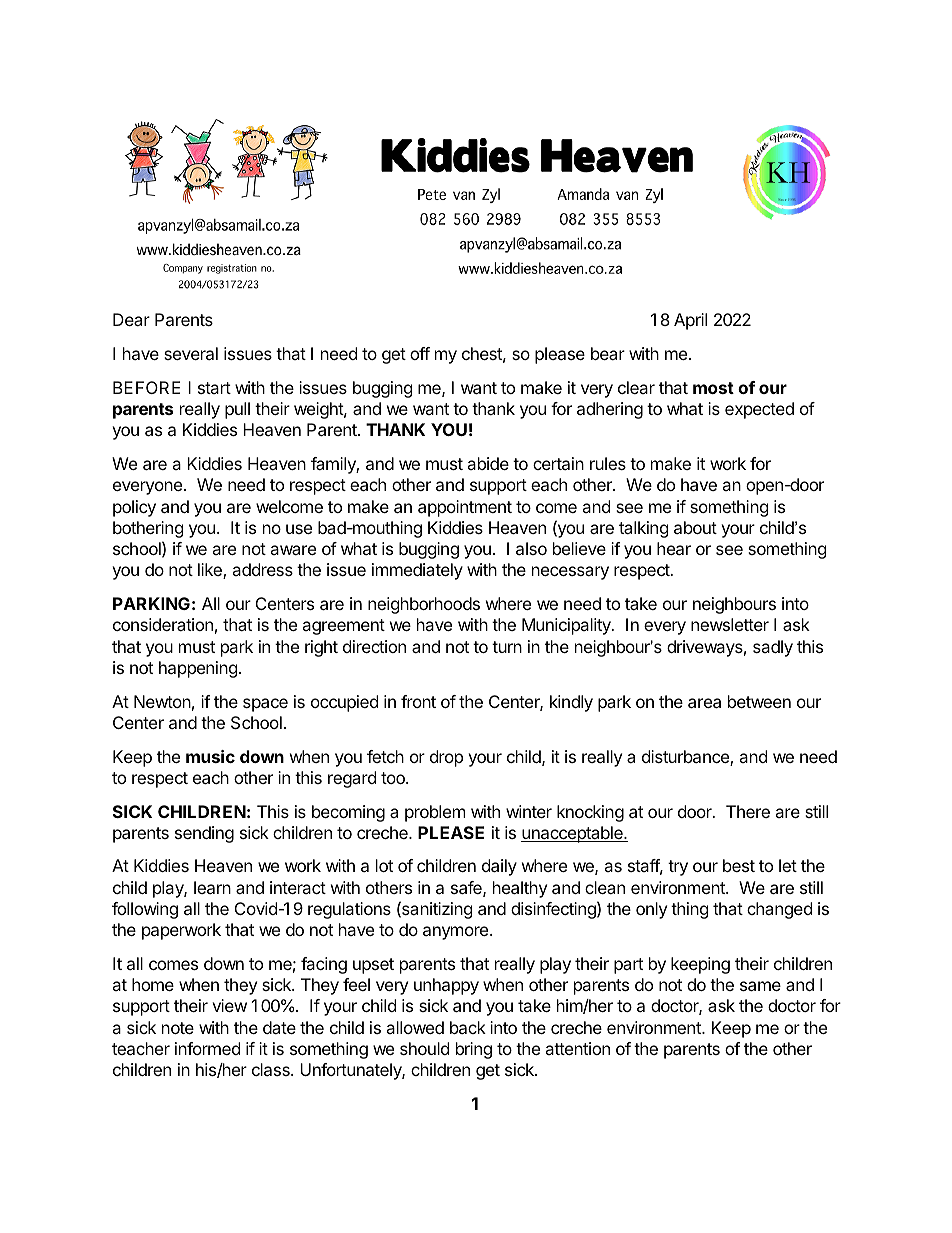  What do you see at coordinates (465, 508) in the screenshot?
I see `appointment` at bounding box center [465, 508].
